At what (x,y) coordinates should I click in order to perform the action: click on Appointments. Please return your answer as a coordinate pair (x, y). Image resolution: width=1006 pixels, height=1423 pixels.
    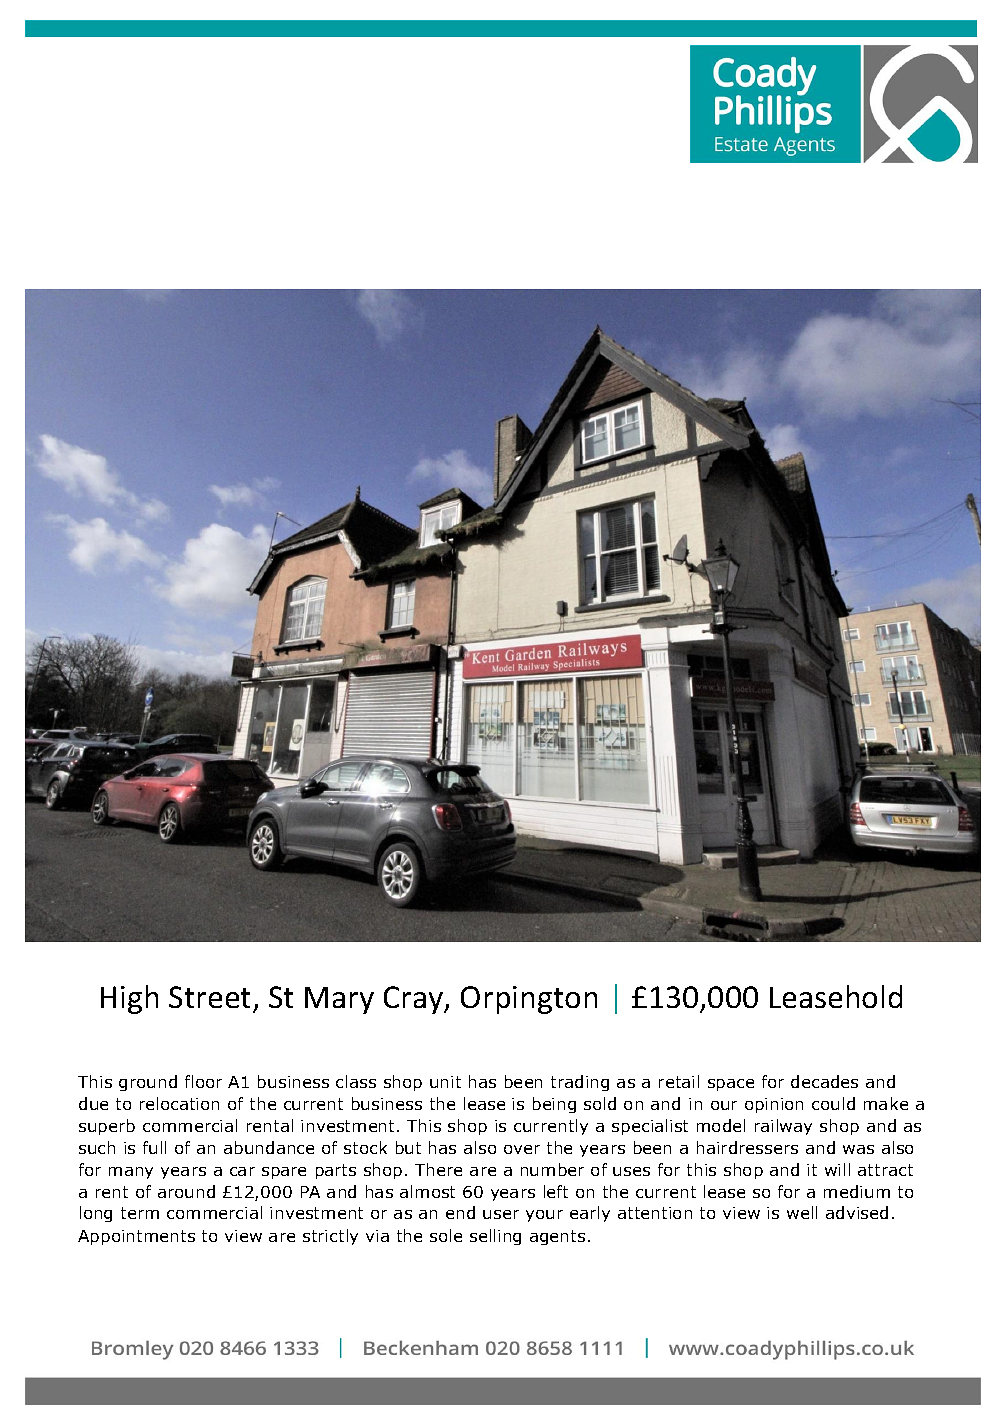
    Looking at the image, I should click on (136, 1237).
